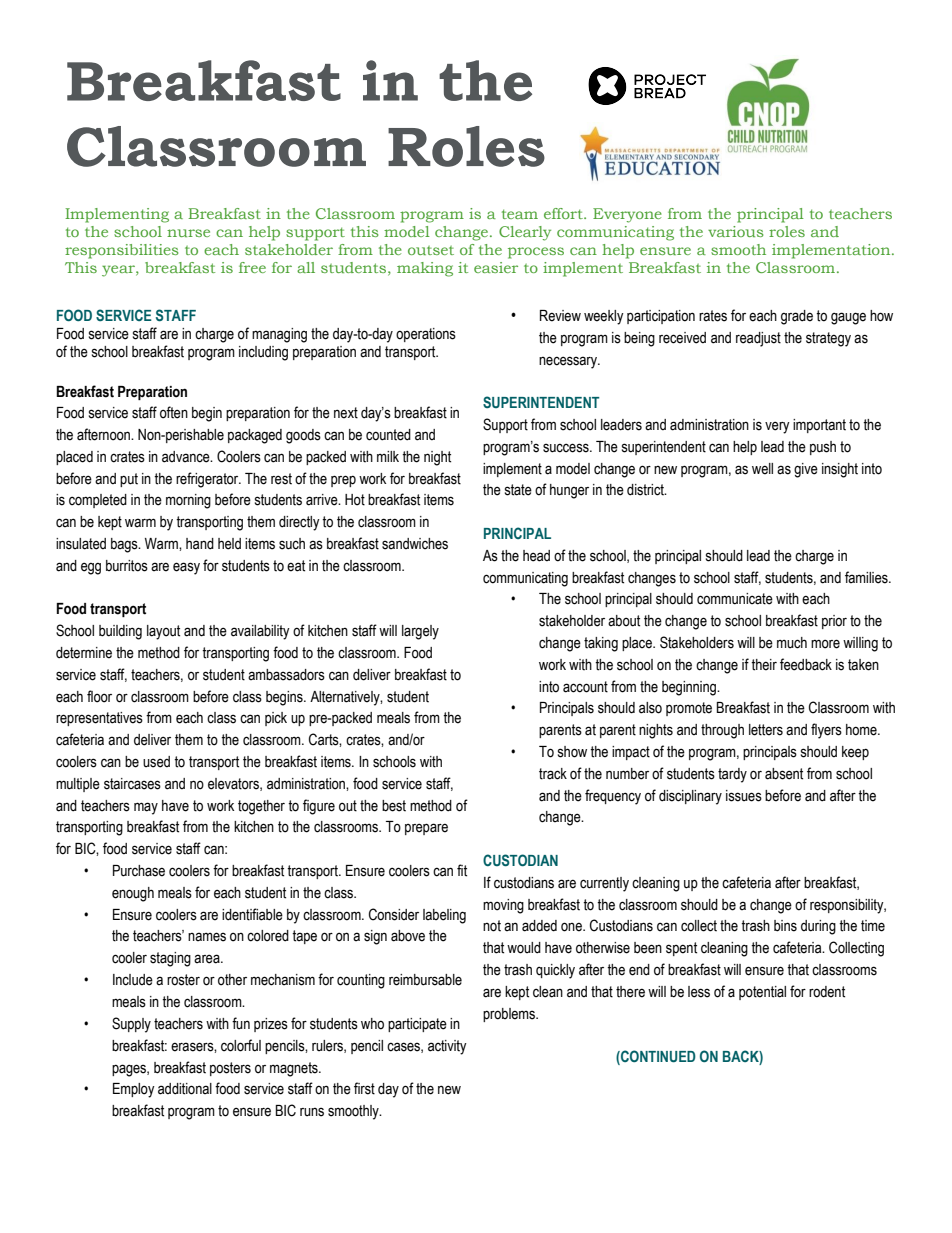 The width and height of the image is (952, 1233). What do you see at coordinates (420, 632) in the image?
I see `largely` at bounding box center [420, 632].
